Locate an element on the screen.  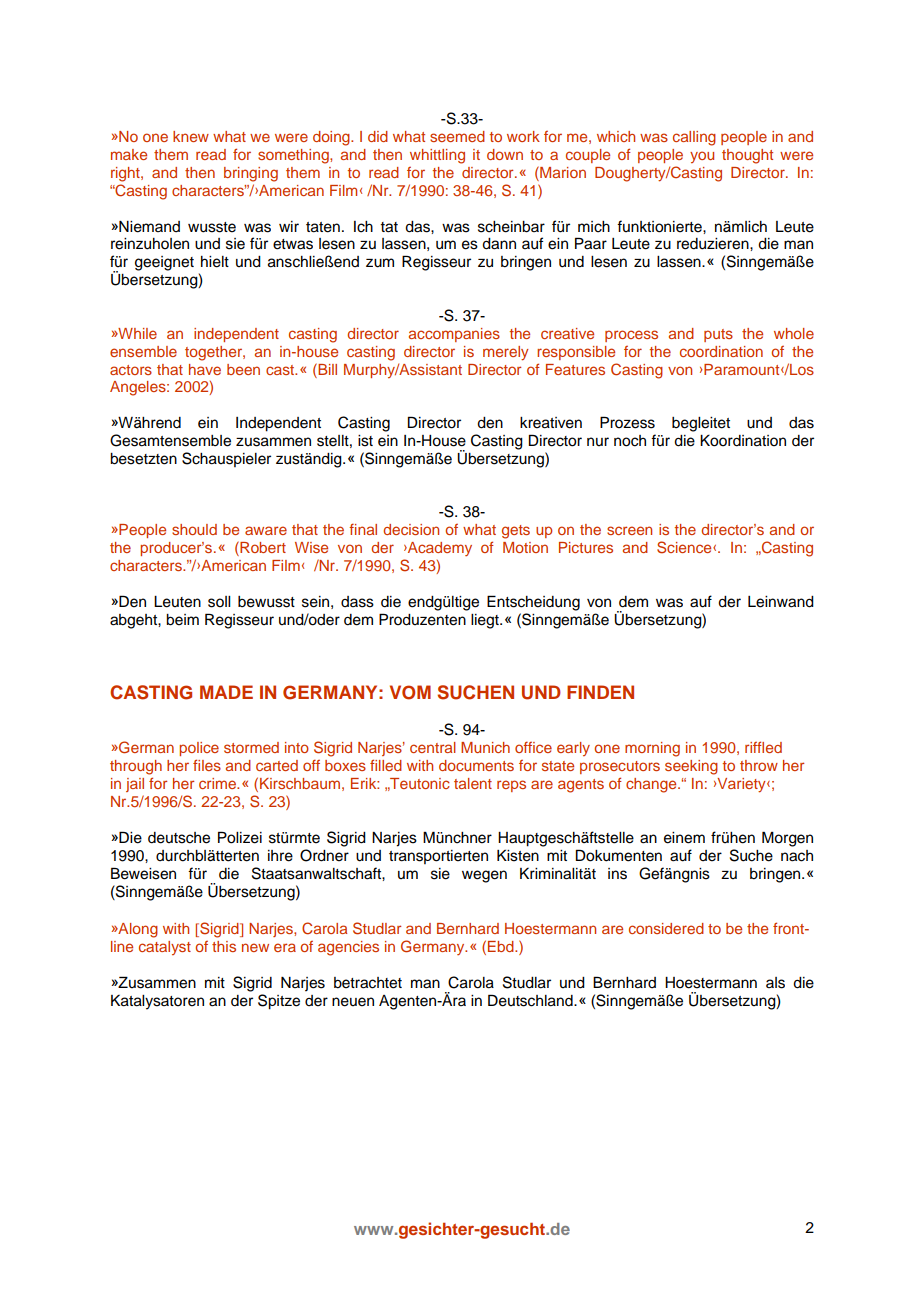
Science is located at coordinates (685, 547).
